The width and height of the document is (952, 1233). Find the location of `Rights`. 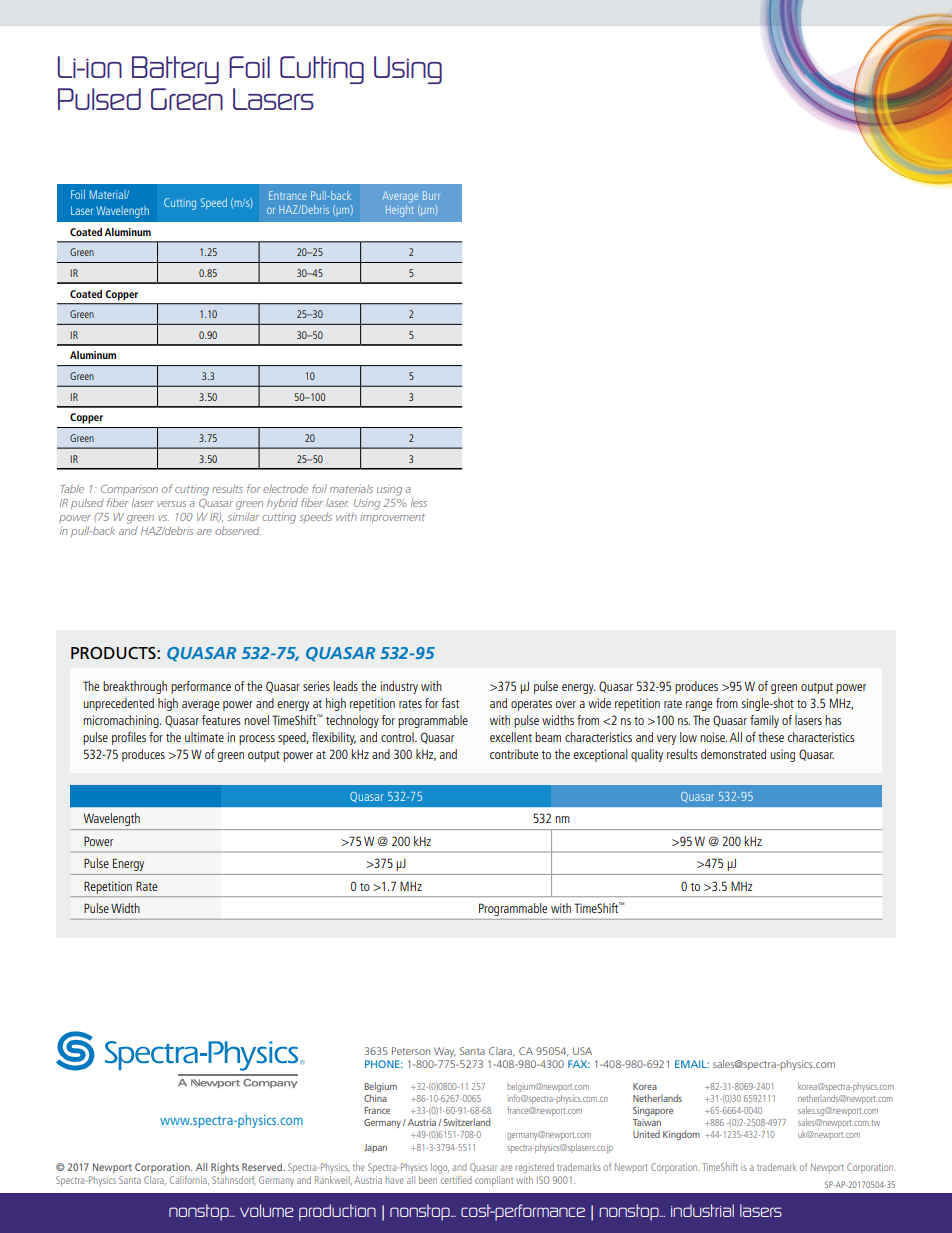

Rights is located at coordinates (225, 1168).
